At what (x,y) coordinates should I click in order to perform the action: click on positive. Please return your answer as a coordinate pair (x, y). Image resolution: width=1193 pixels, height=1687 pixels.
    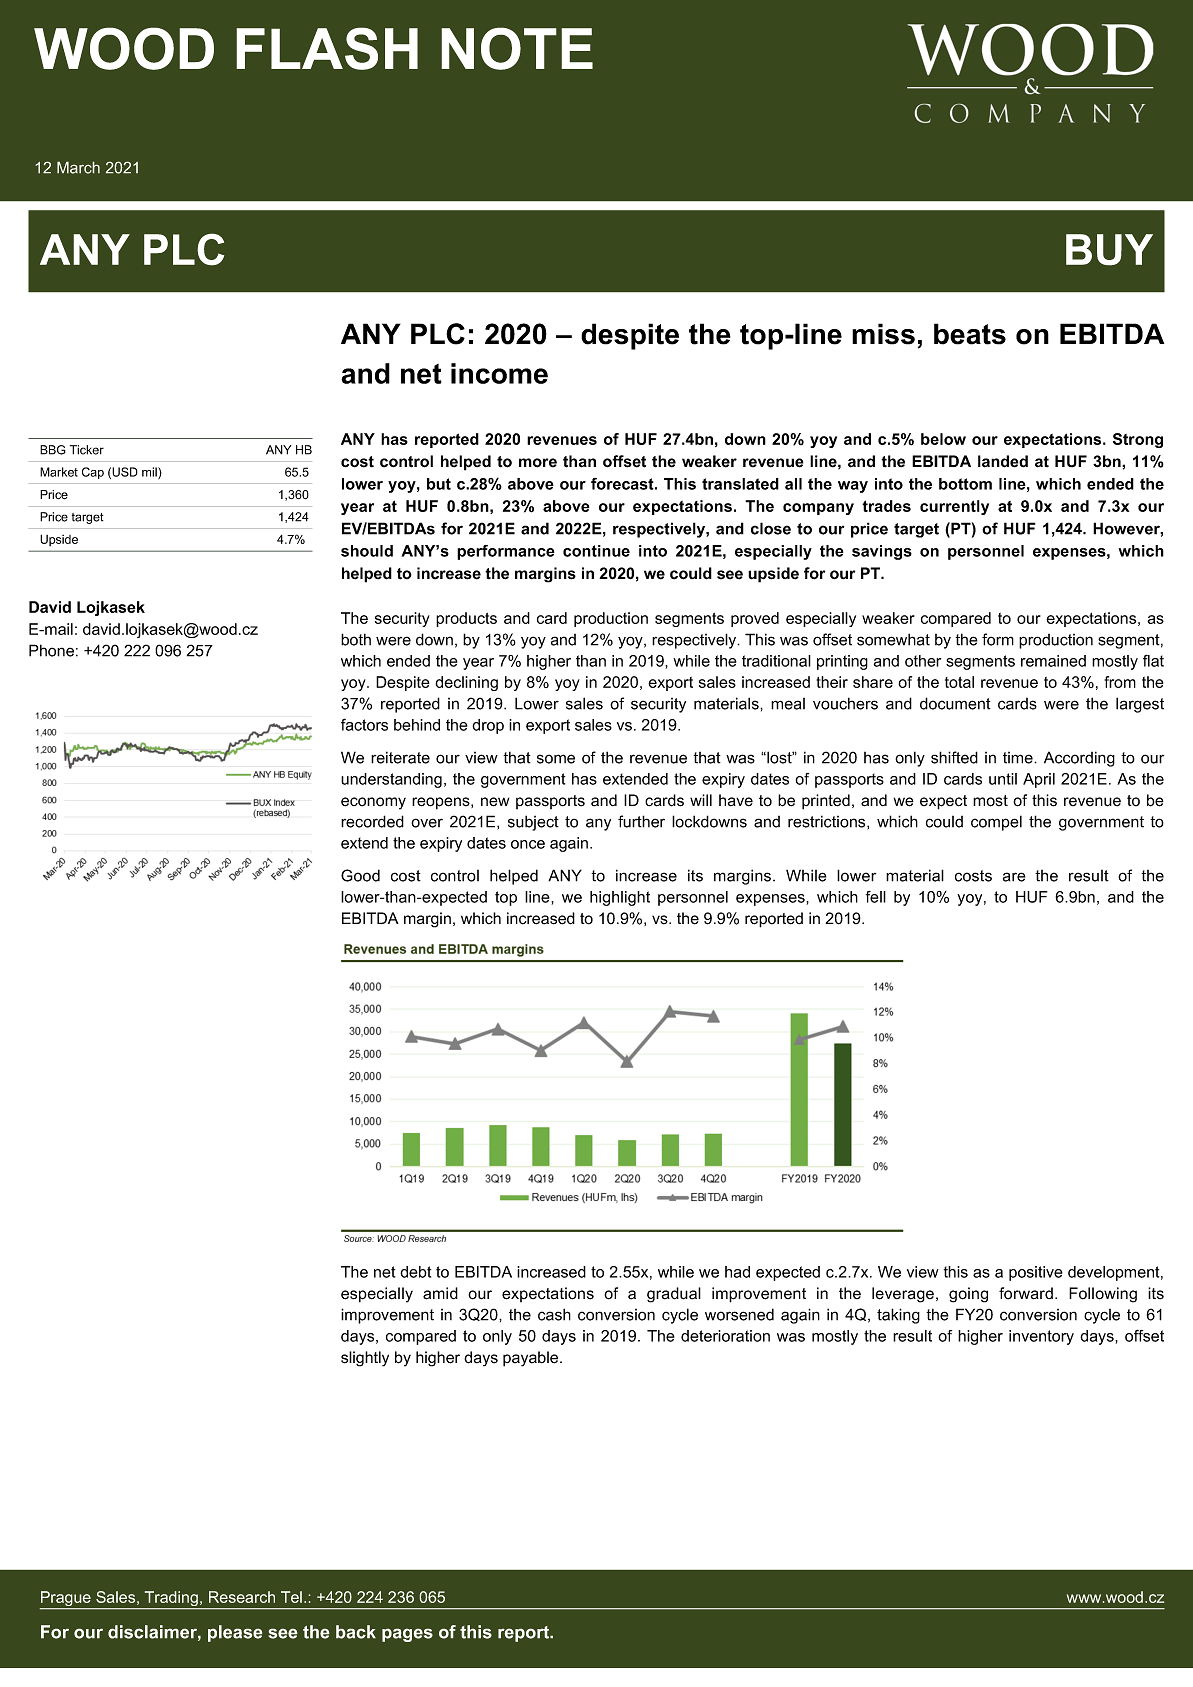
    Looking at the image, I should click on (1036, 1273).
